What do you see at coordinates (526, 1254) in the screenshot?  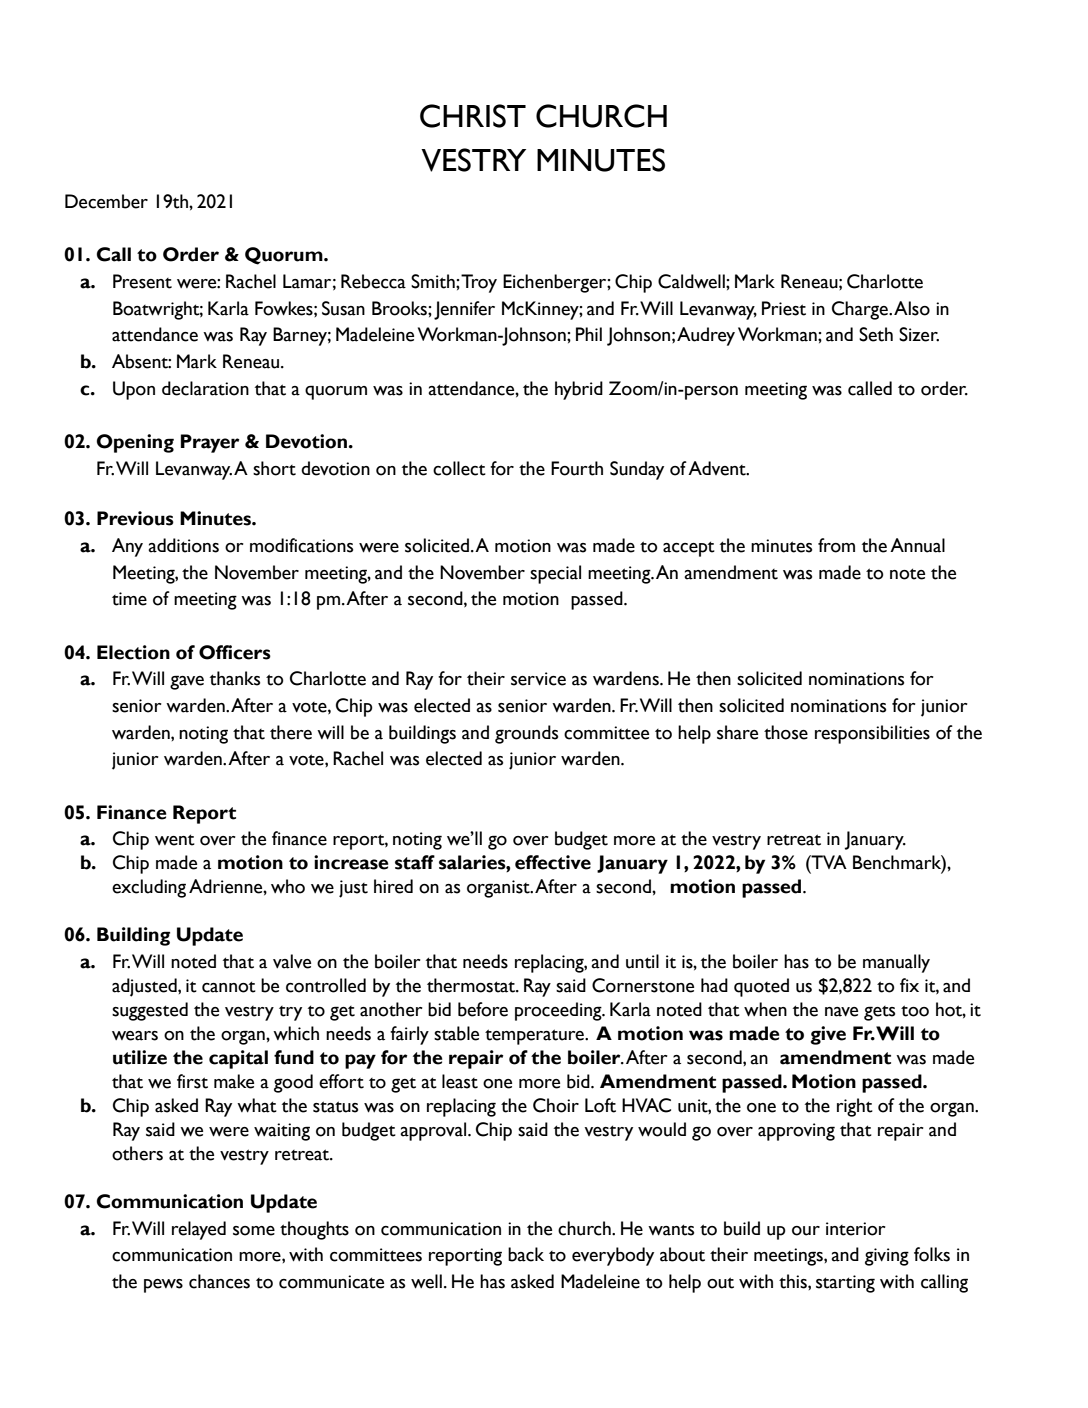 I see `back` at bounding box center [526, 1254].
